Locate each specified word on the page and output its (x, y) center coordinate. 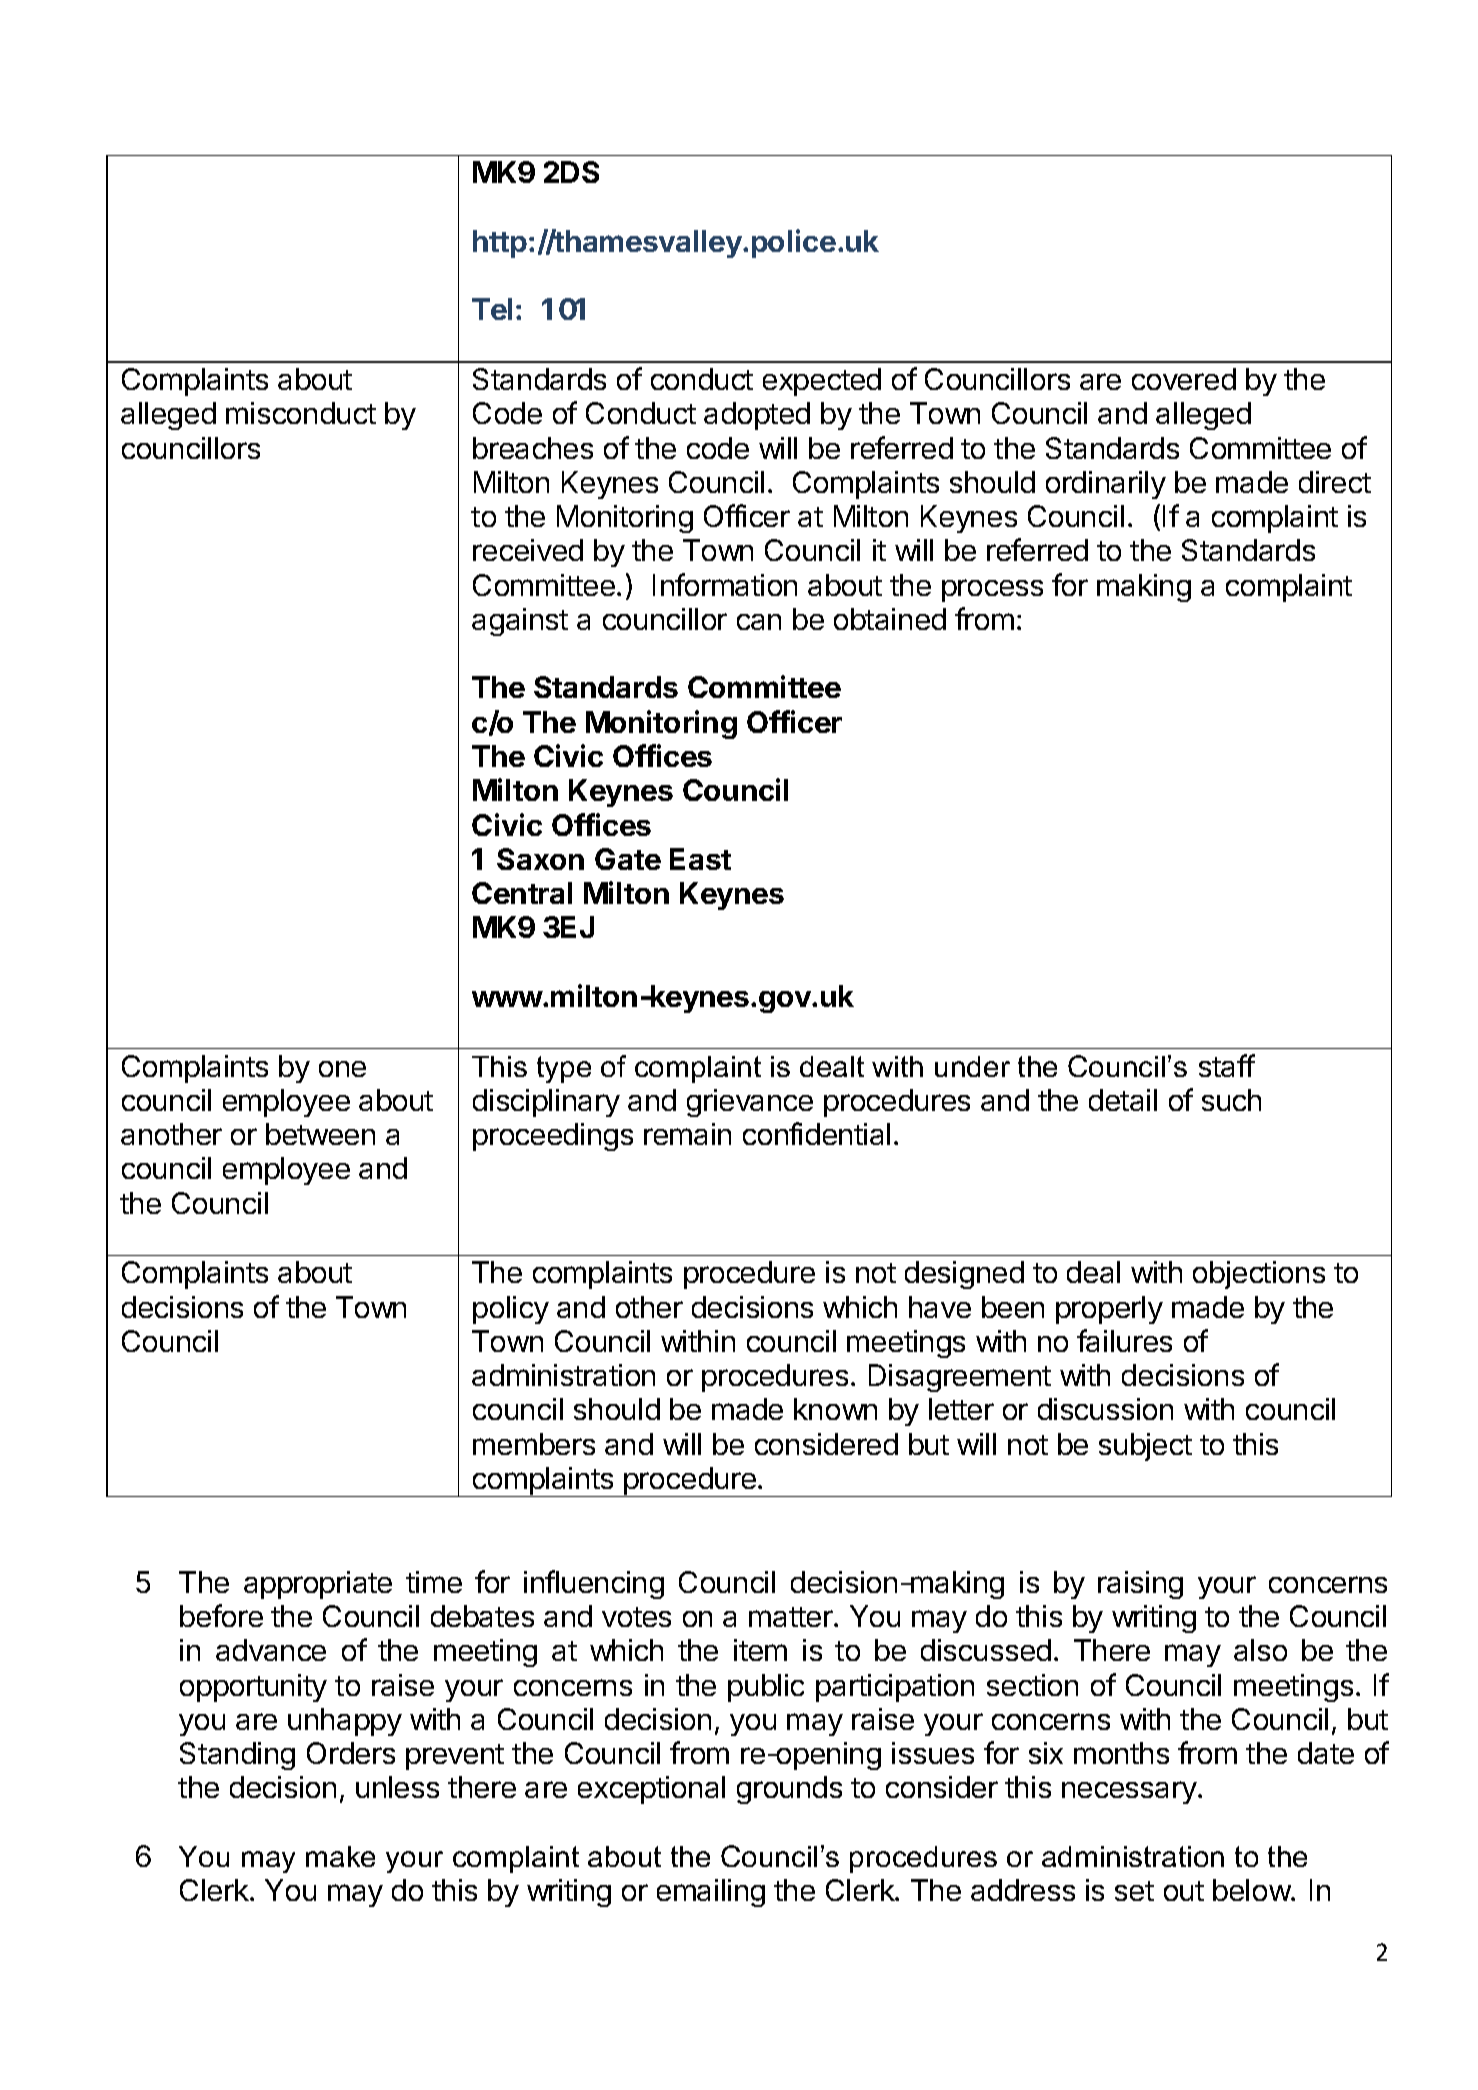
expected (822, 382)
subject (1145, 1447)
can (759, 622)
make (340, 1856)
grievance (750, 1103)
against (520, 622)
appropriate (318, 1585)
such (1231, 1100)
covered (1184, 379)
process (992, 590)
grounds (789, 1790)
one (342, 1069)
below (1252, 1890)
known (835, 1409)
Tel (492, 309)
